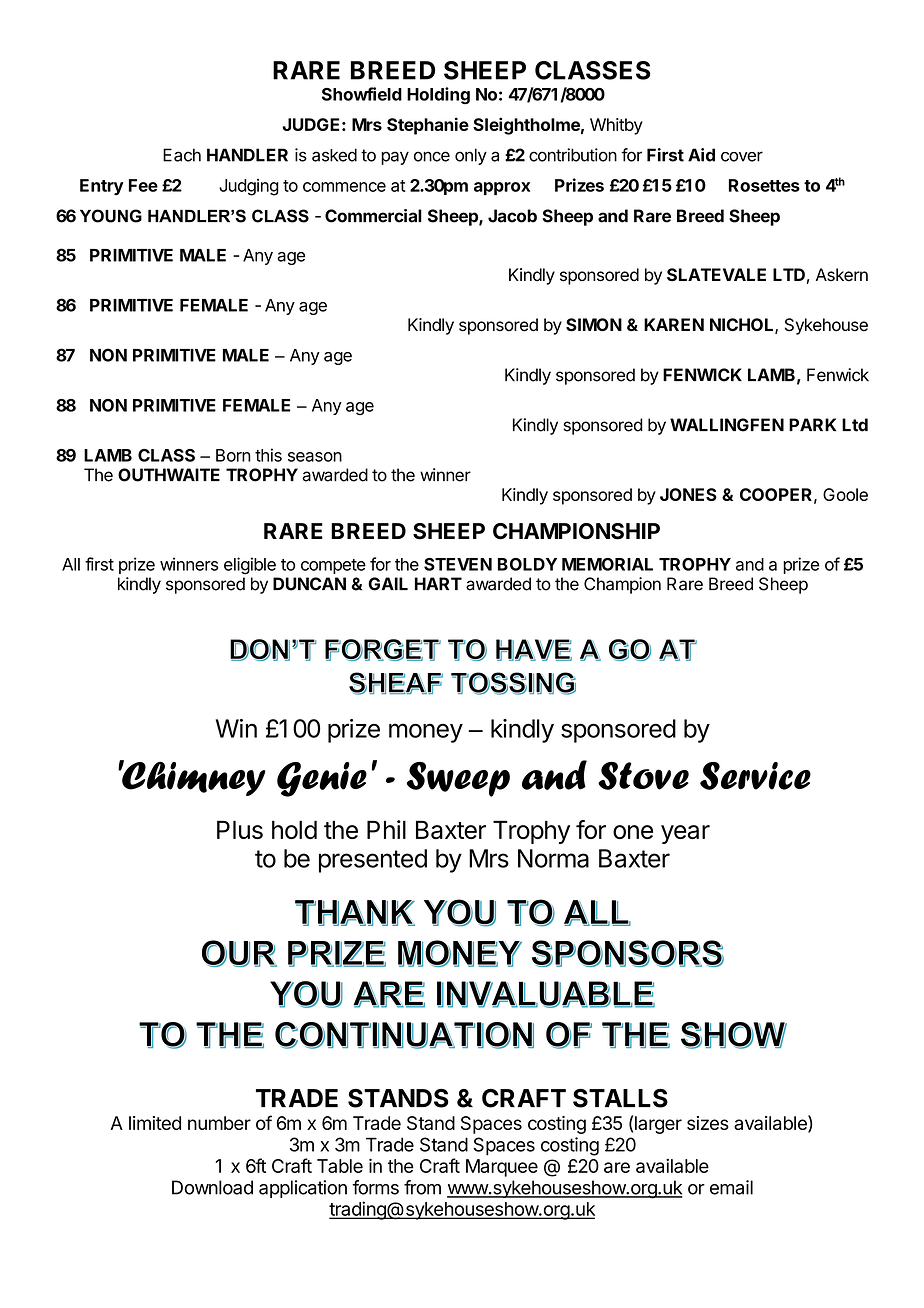 The image size is (924, 1308). What do you see at coordinates (212, 1187) in the screenshot?
I see `Download` at bounding box center [212, 1187].
